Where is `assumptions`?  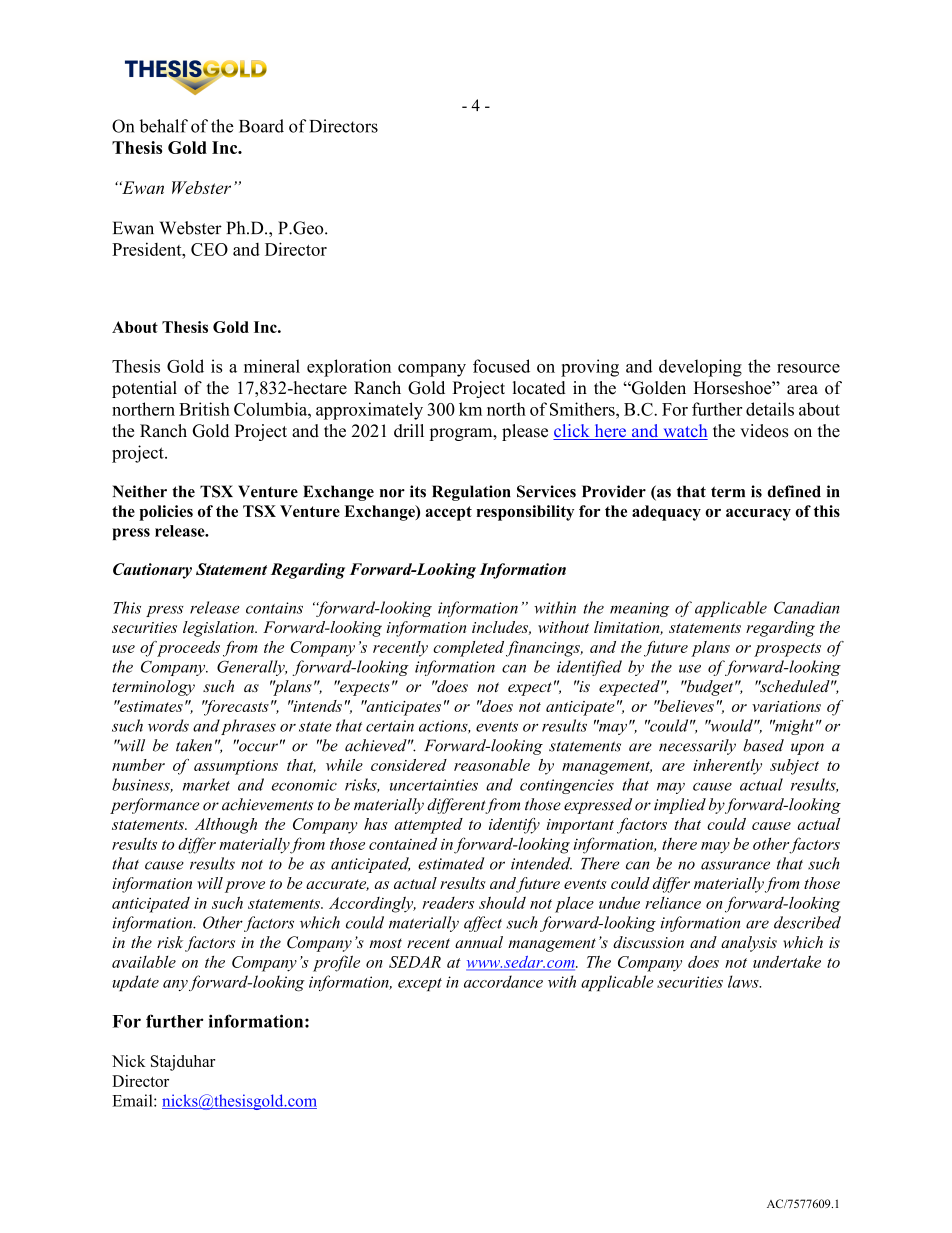
assumptions is located at coordinates (236, 767).
